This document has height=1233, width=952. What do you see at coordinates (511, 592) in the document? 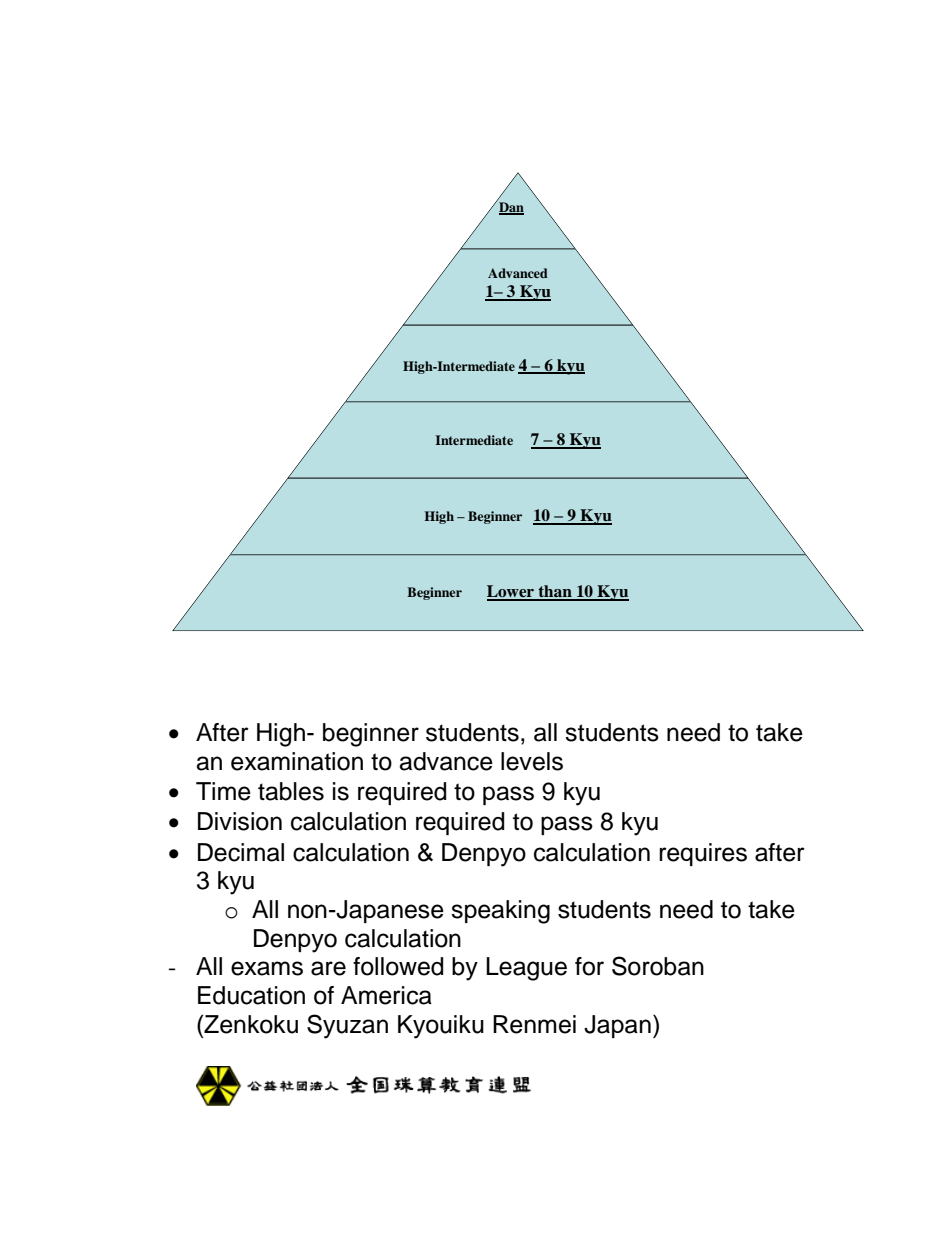
I see `Lower` at bounding box center [511, 592].
